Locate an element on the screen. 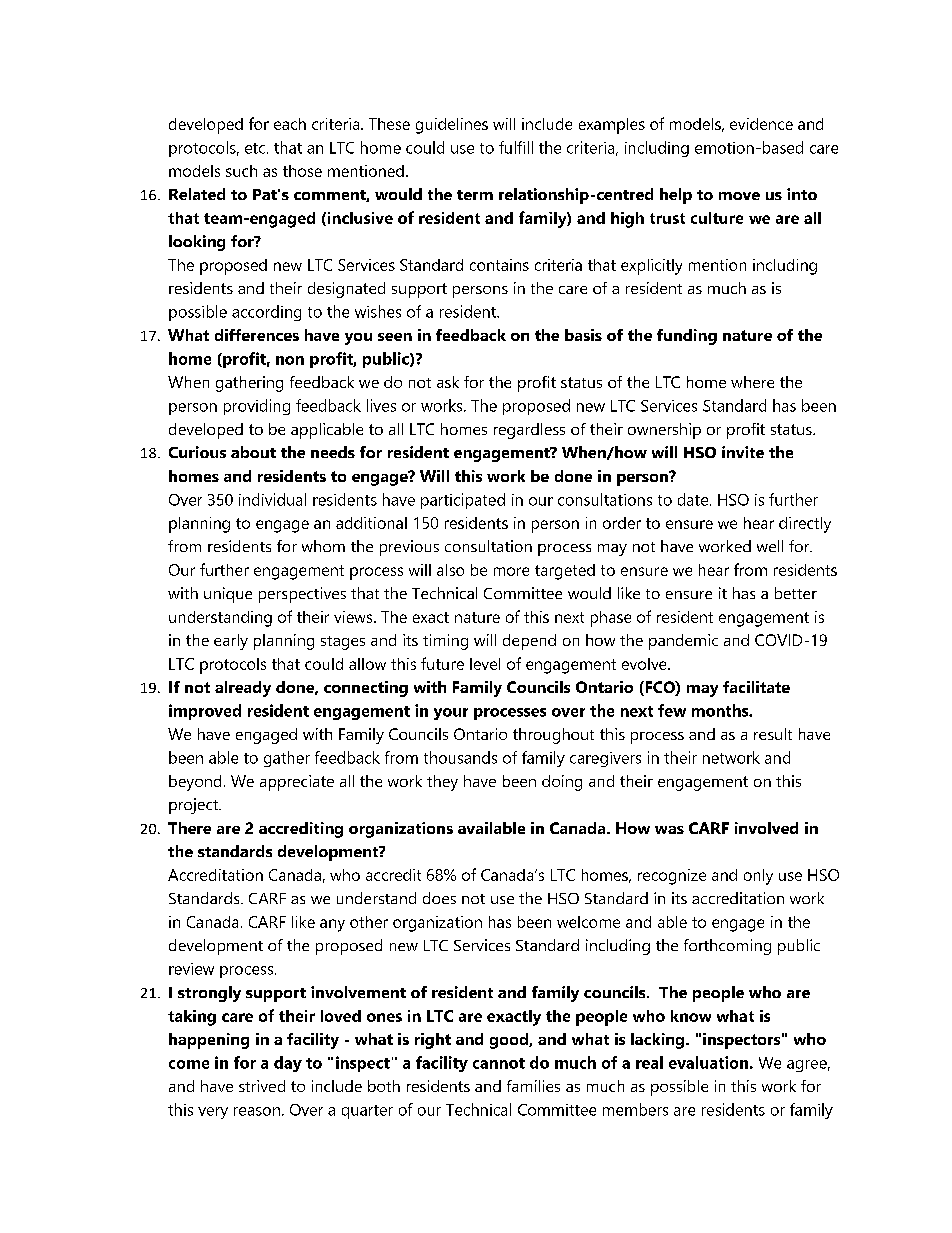 The height and width of the screenshot is (1233, 952). cannot is located at coordinates (499, 1063).
